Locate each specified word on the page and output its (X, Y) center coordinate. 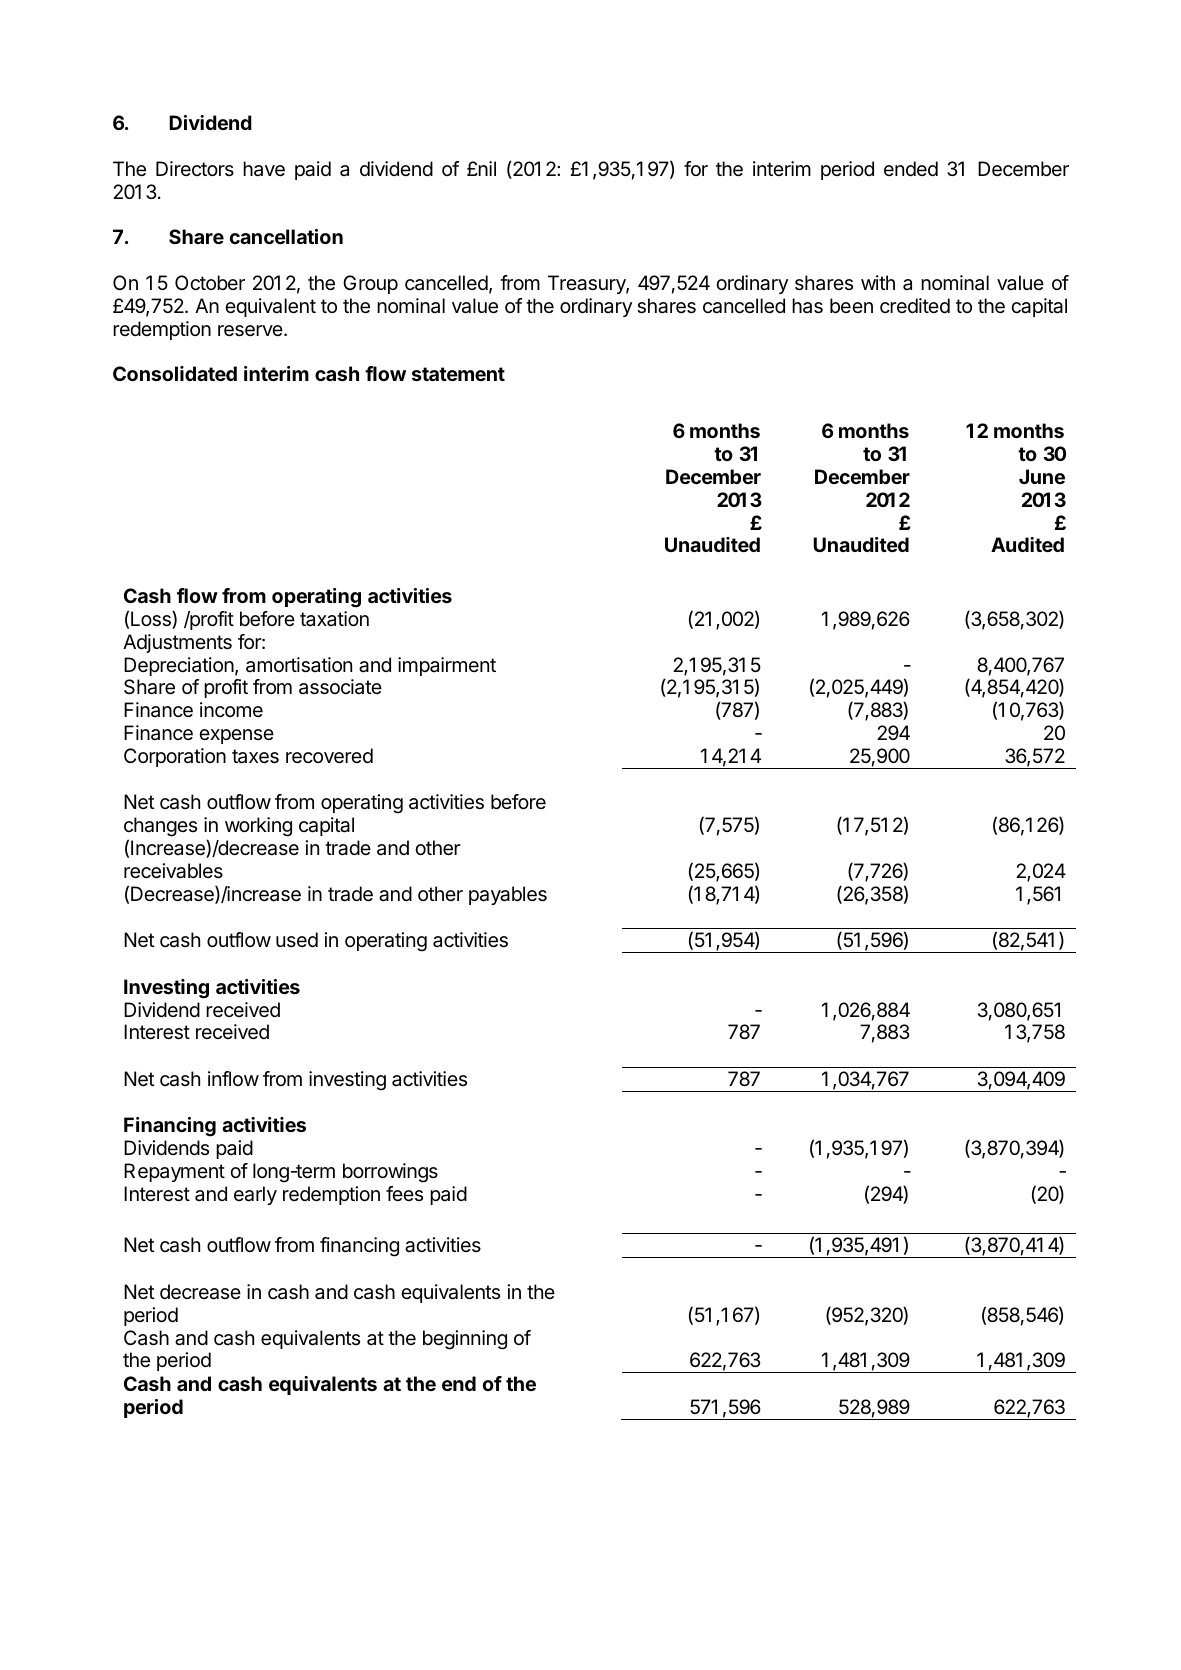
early (255, 1195)
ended (911, 168)
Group (370, 284)
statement (458, 374)
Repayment (174, 1172)
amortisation (299, 665)
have (264, 169)
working (258, 827)
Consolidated (175, 373)
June (1042, 476)
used (297, 939)
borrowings (390, 1173)
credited (915, 305)
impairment (447, 666)
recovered (329, 756)
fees (404, 1193)
